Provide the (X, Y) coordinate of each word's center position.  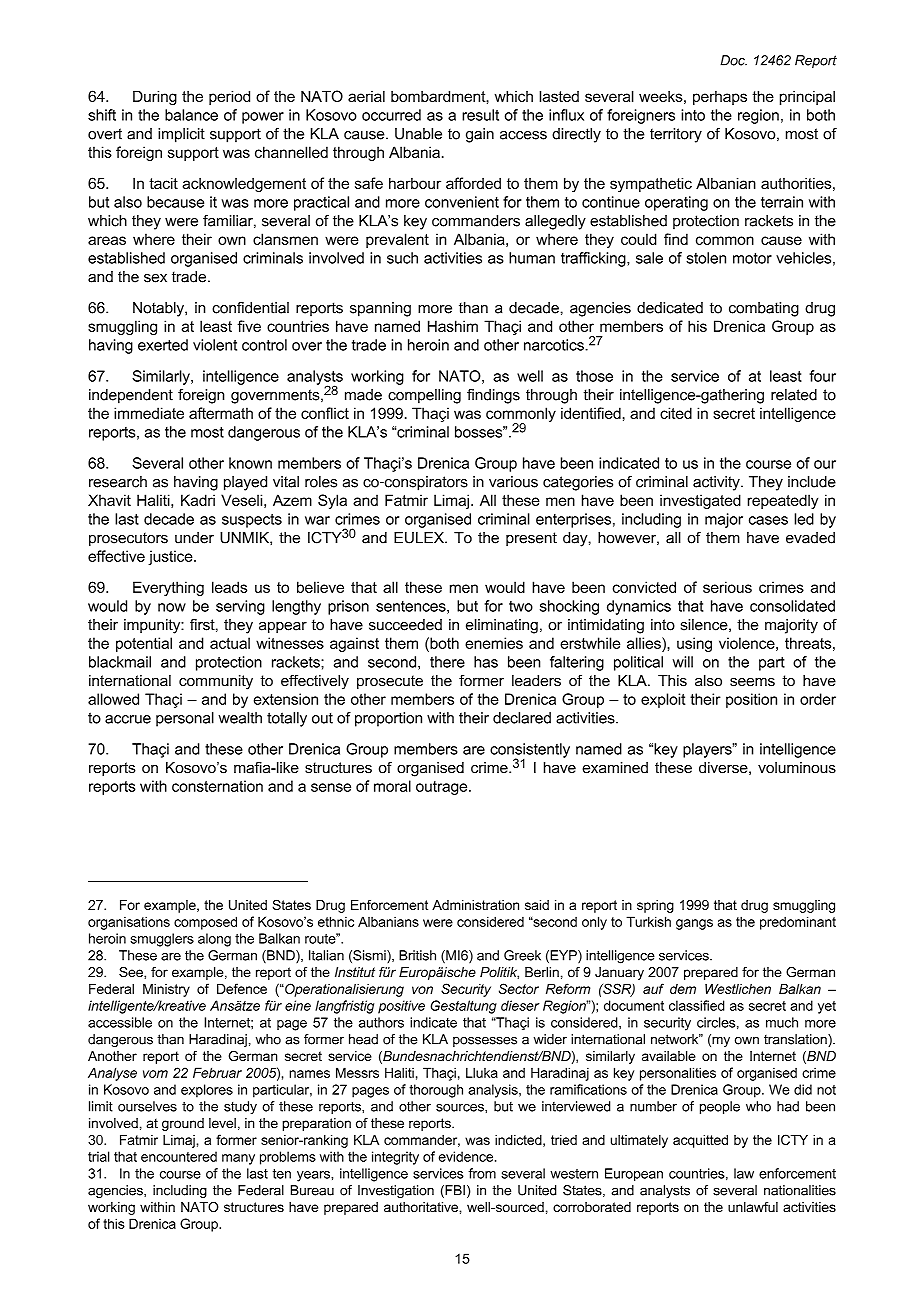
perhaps (720, 97)
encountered (179, 1156)
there (447, 662)
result (480, 115)
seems (752, 682)
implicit (181, 135)
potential (144, 644)
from (482, 1173)
